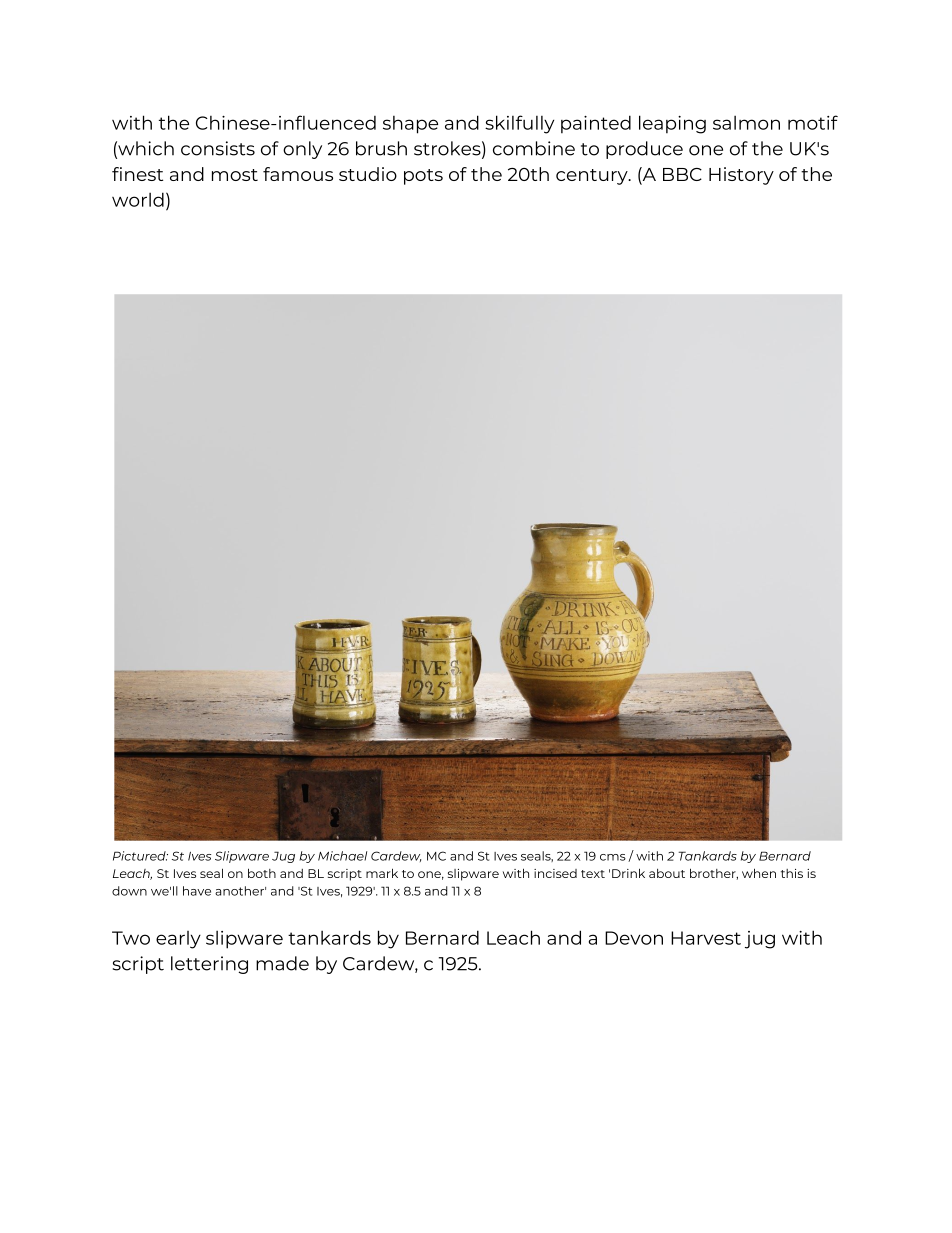  Describe the element at coordinates (555, 873) in the page. I see `incised` at that location.
